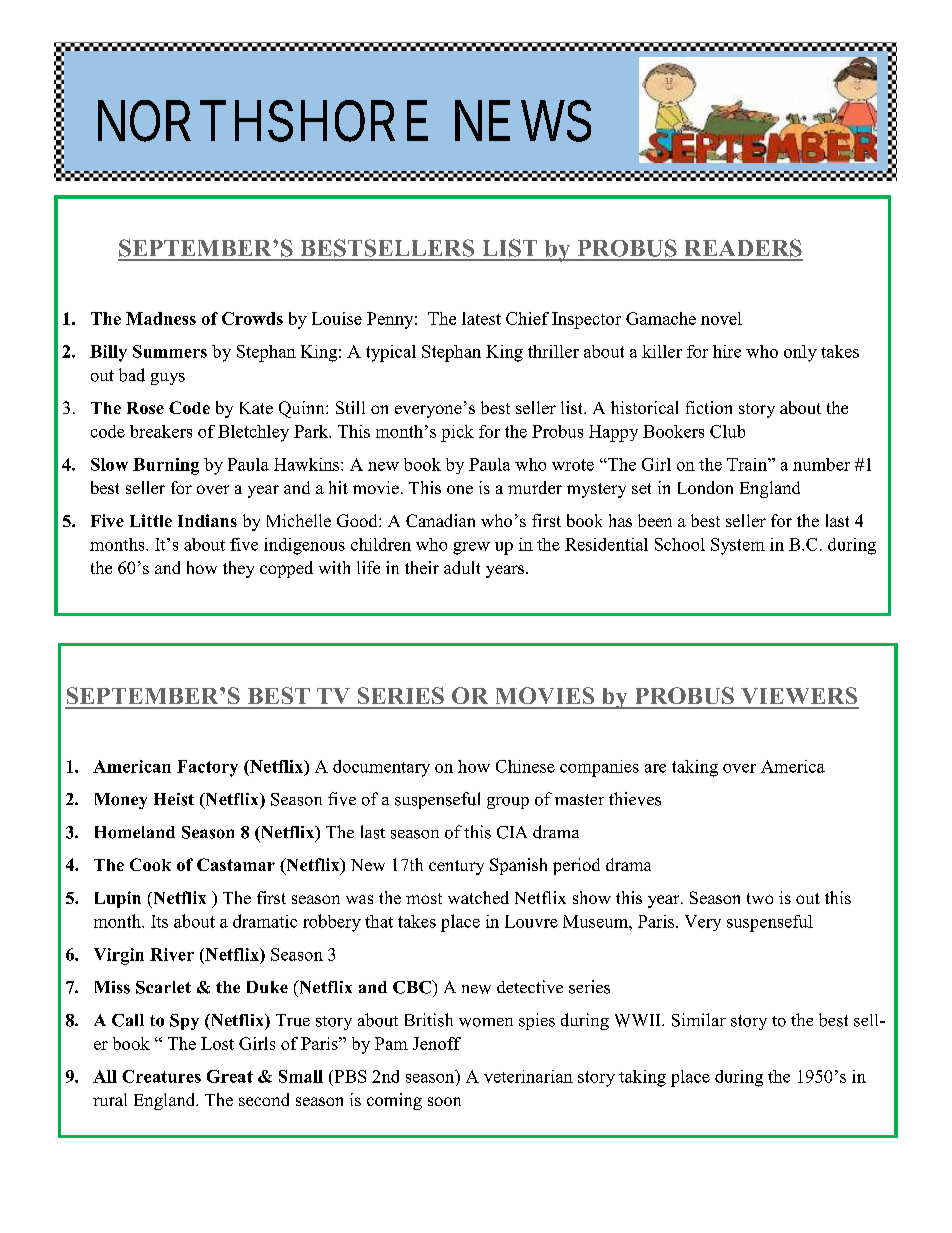 The height and width of the document is (1233, 952). I want to click on NEWS, so click(523, 121).
